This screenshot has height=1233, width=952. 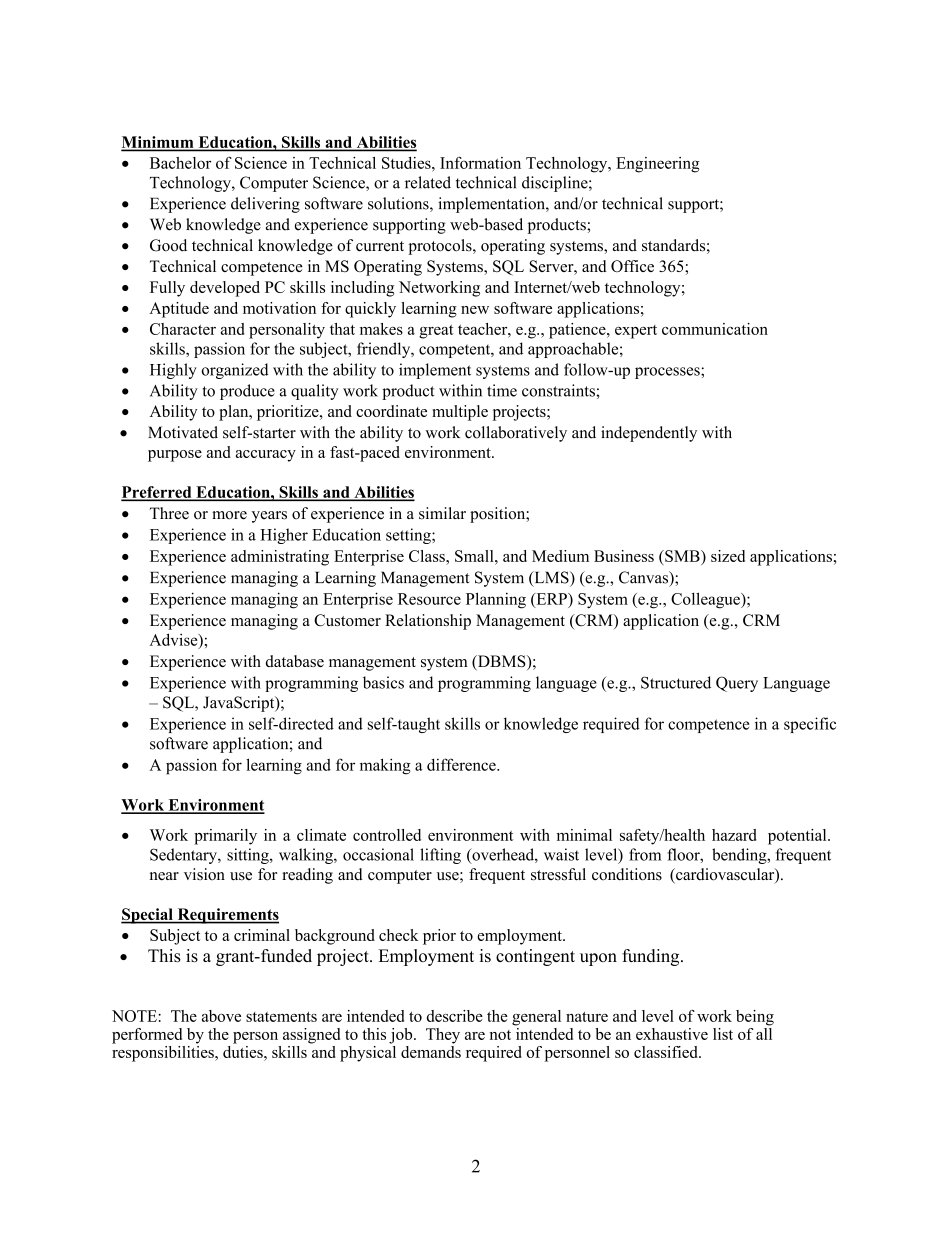 What do you see at coordinates (180, 163) in the screenshot?
I see `Bachelor` at bounding box center [180, 163].
